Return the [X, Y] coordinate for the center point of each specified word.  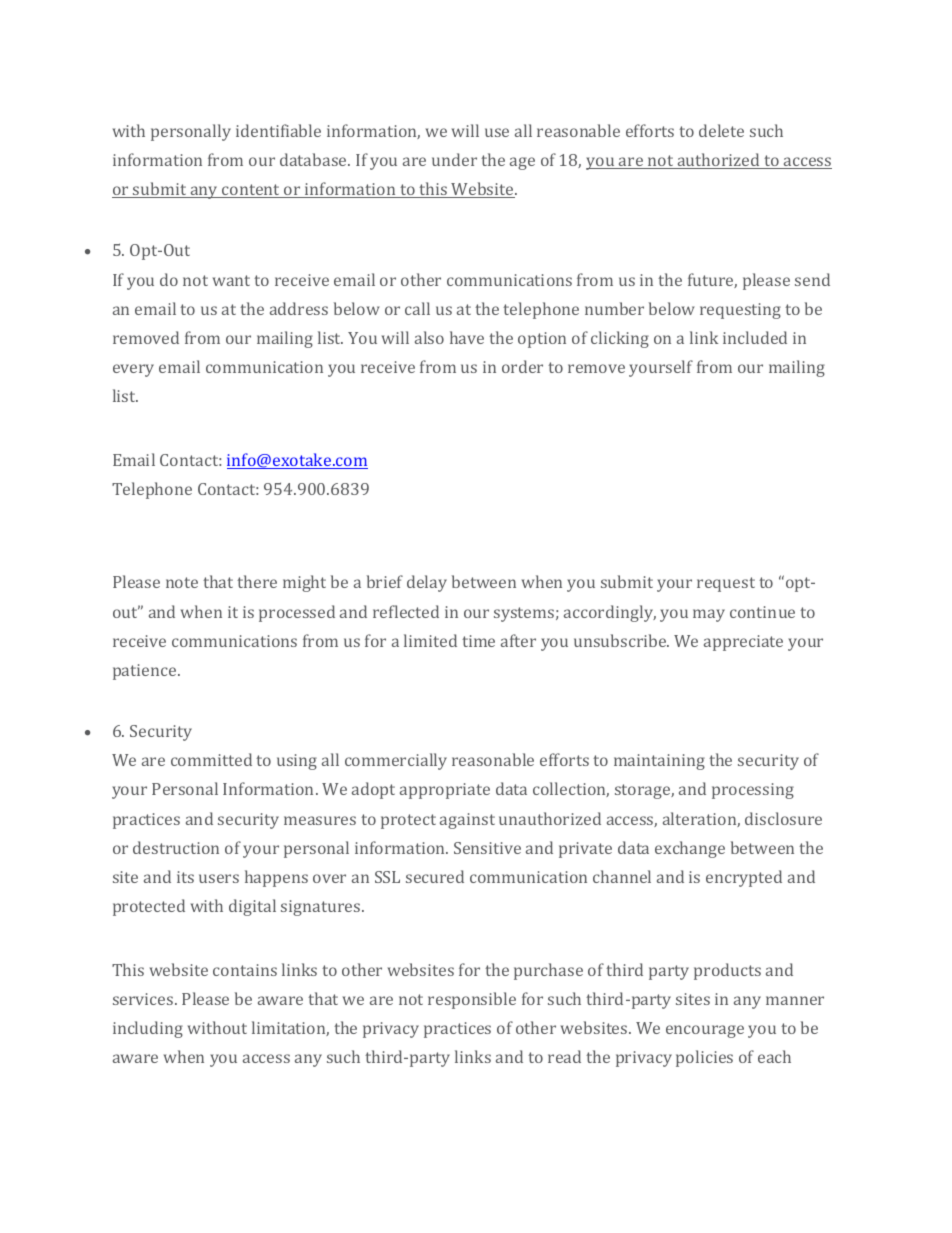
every [133, 370]
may [709, 615]
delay [427, 583]
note [182, 582]
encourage [705, 1031]
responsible [472, 1000]
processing [753, 791]
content [251, 191]
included [755, 337]
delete [721, 130]
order [522, 366]
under [454, 159]
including [148, 1029]
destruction [176, 847]
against [467, 821]
